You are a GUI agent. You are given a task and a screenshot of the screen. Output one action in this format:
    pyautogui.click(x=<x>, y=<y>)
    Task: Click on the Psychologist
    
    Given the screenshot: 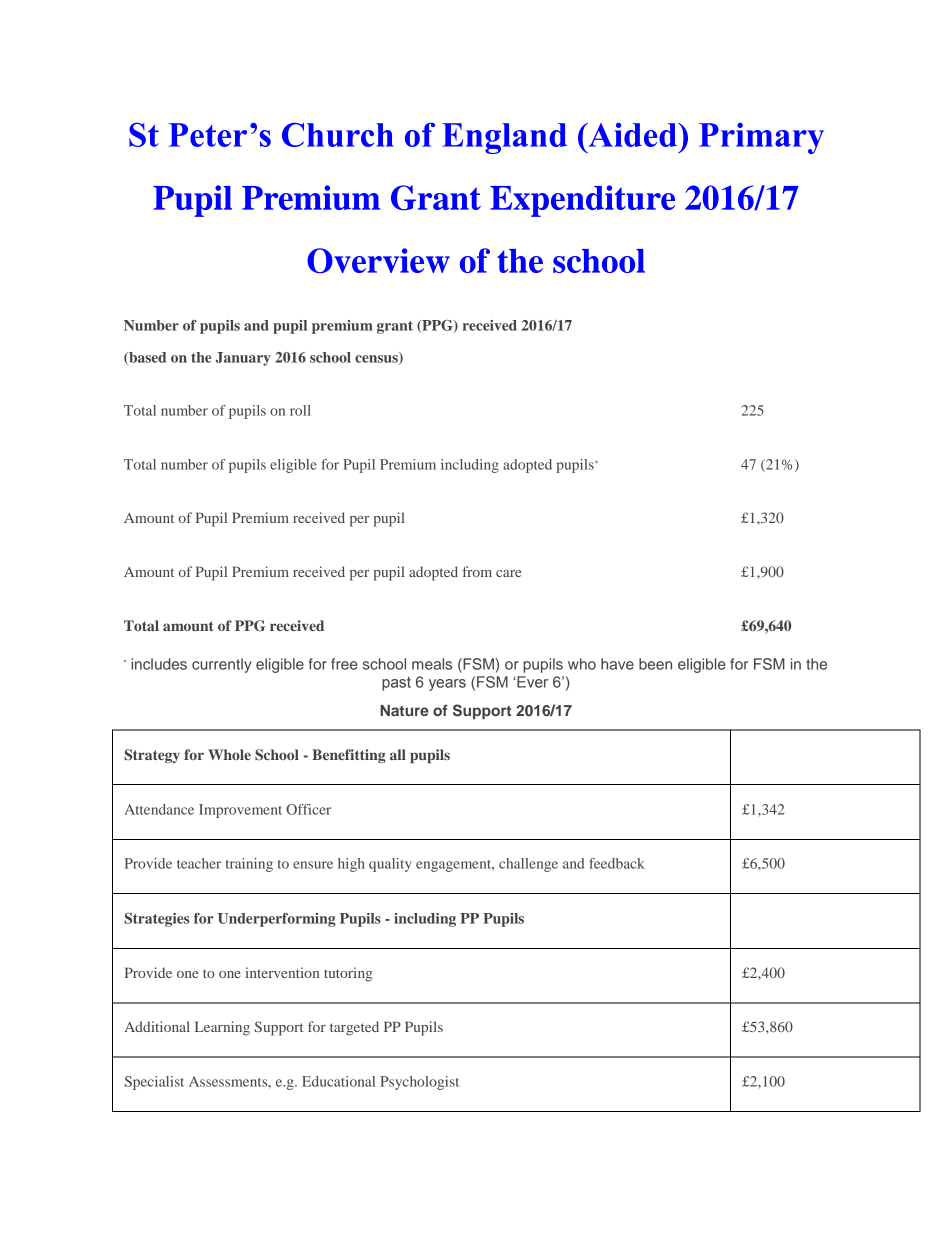 What is the action you would take?
    pyautogui.click(x=419, y=1083)
